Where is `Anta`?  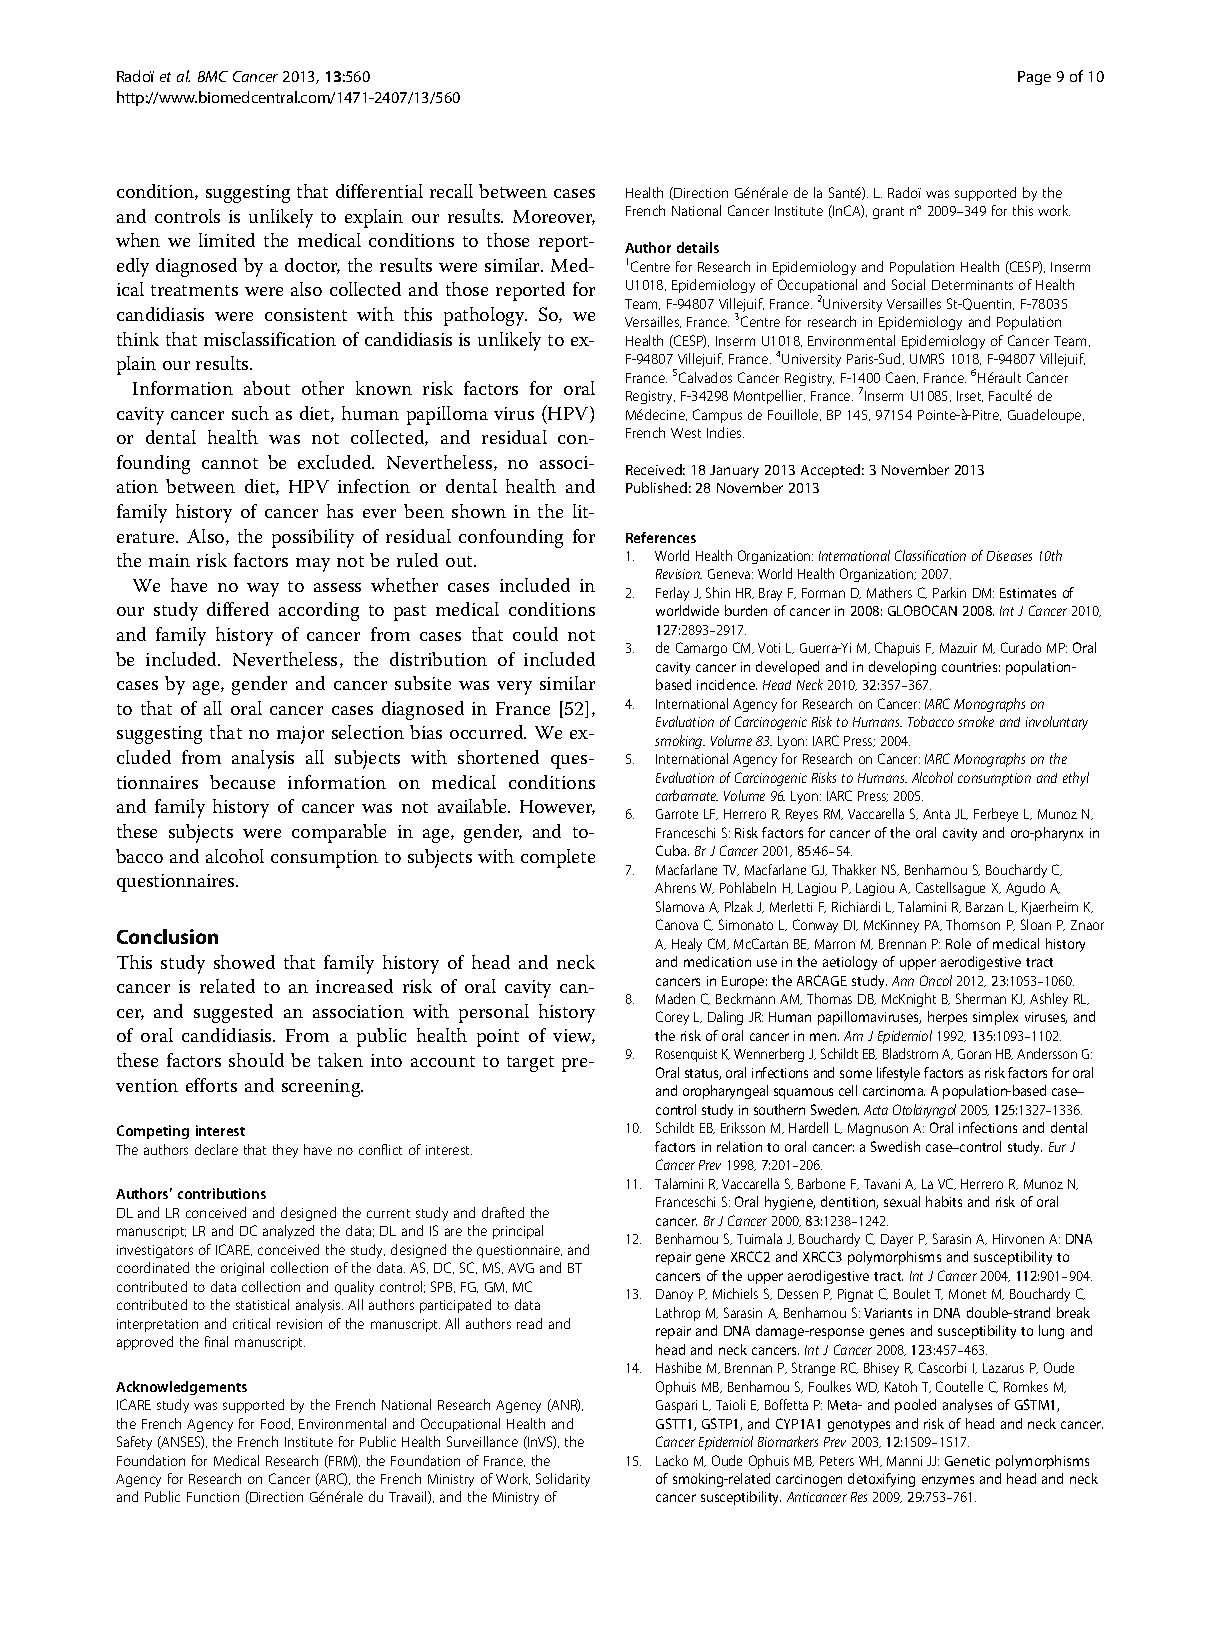 Anta is located at coordinates (936, 814).
